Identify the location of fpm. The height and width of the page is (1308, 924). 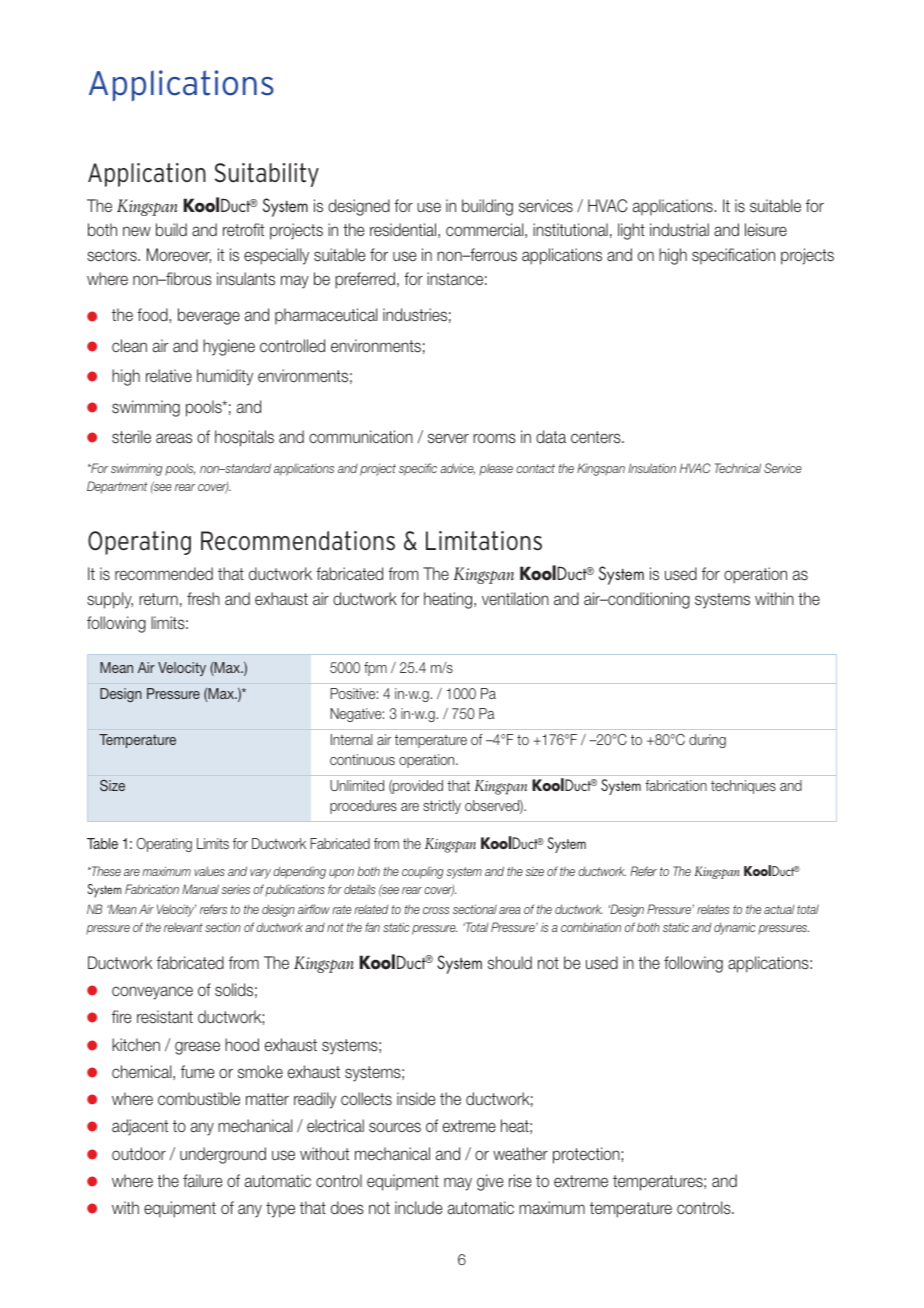
(375, 669).
